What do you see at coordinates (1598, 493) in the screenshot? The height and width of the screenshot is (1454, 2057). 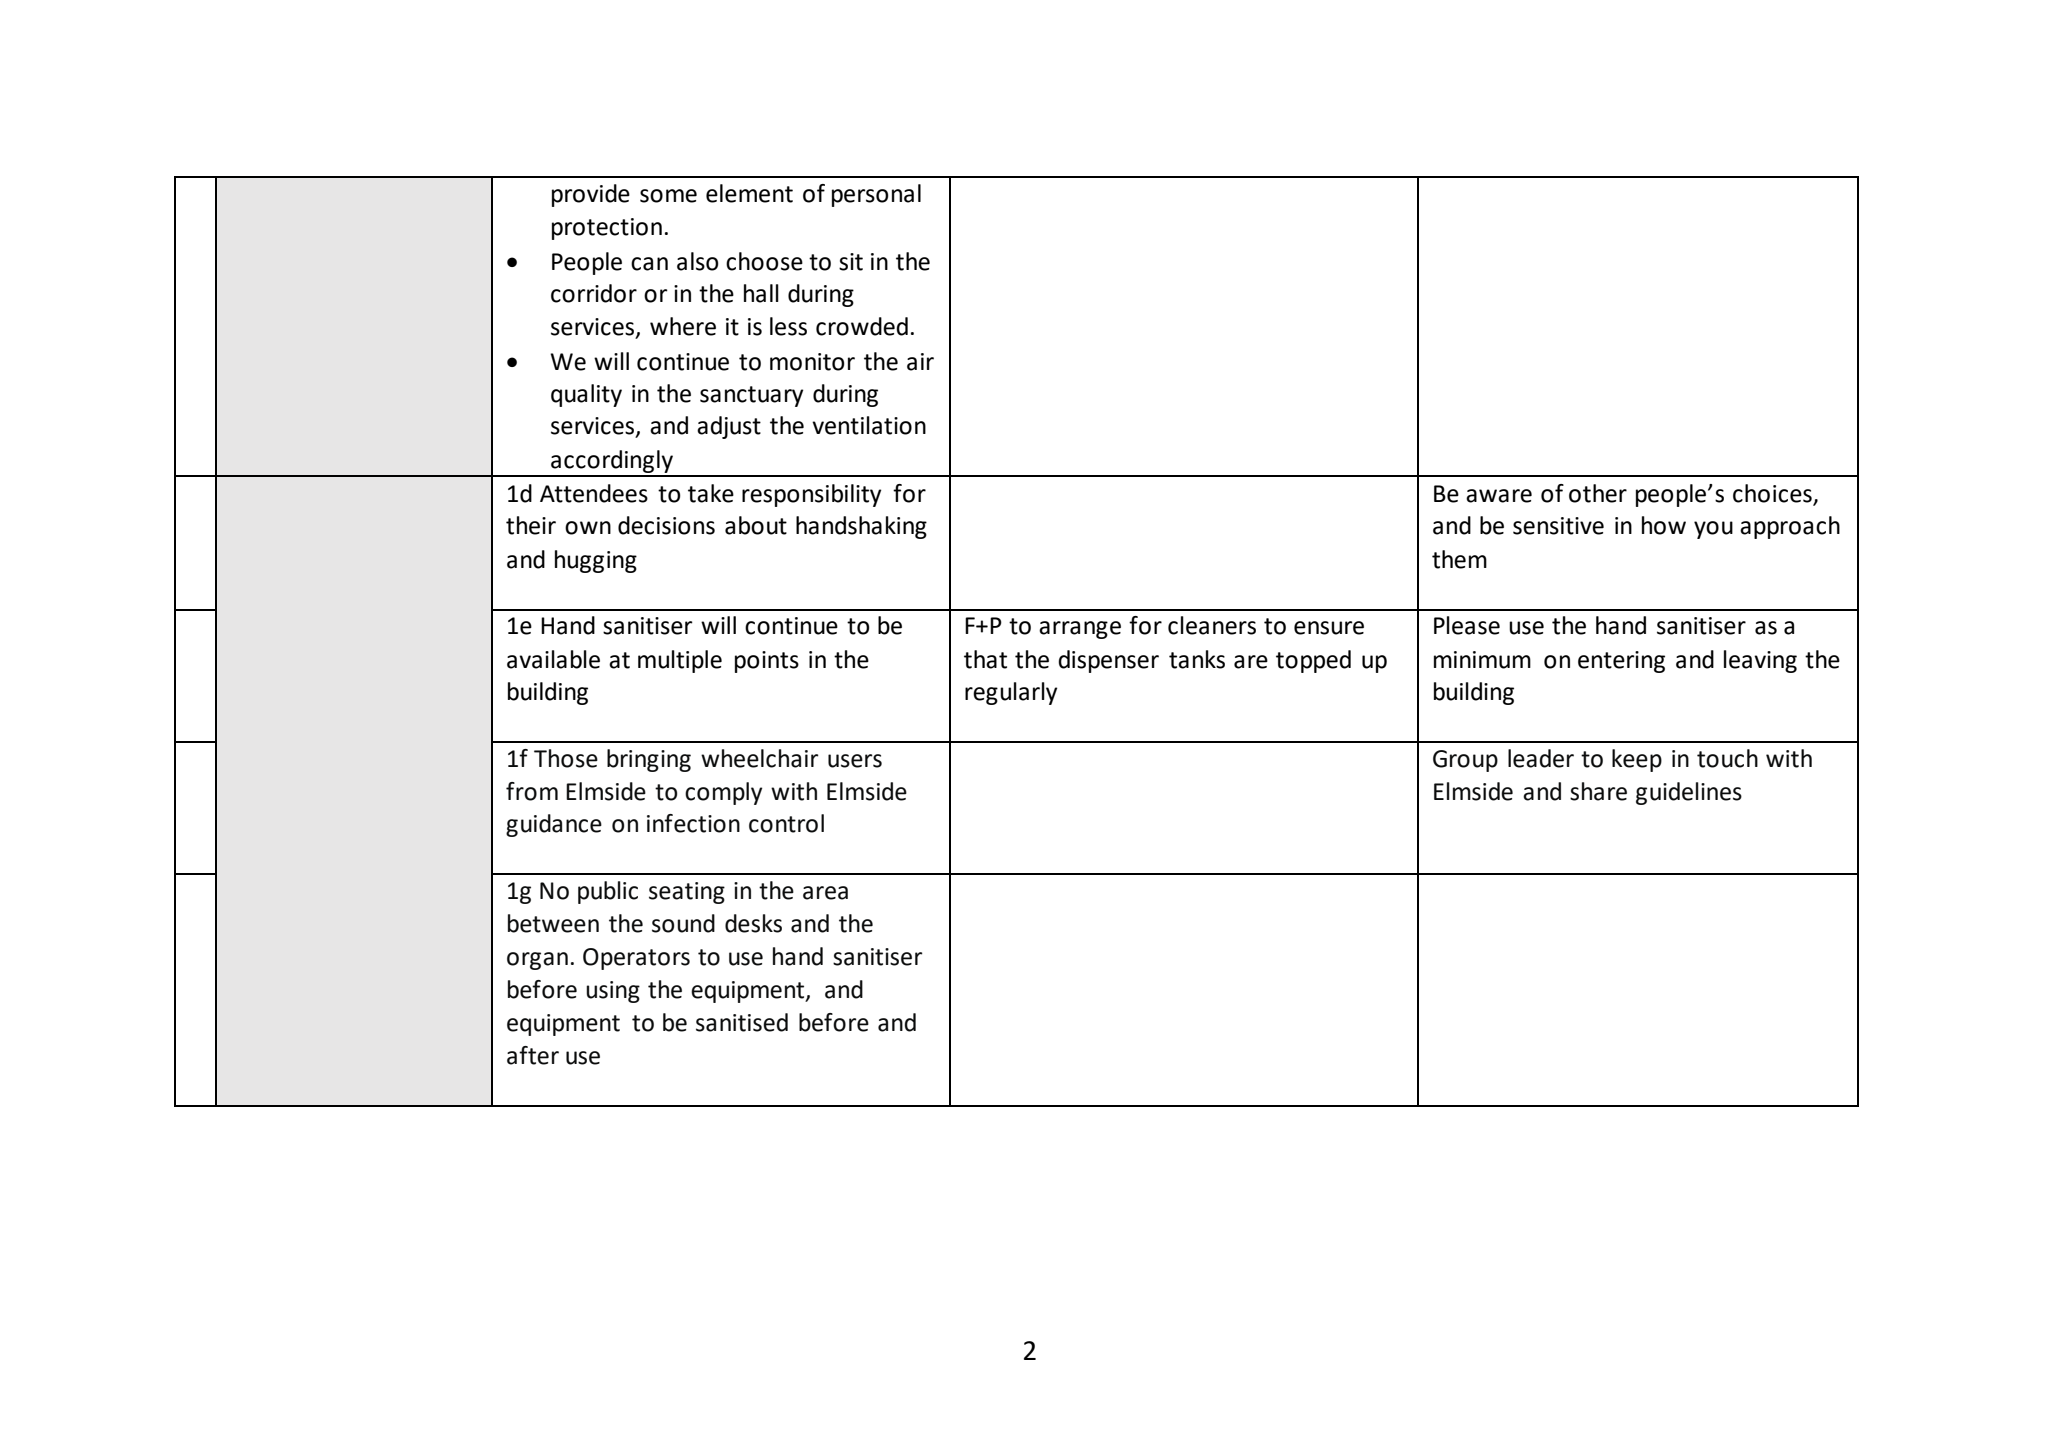 I see `other` at bounding box center [1598, 493].
